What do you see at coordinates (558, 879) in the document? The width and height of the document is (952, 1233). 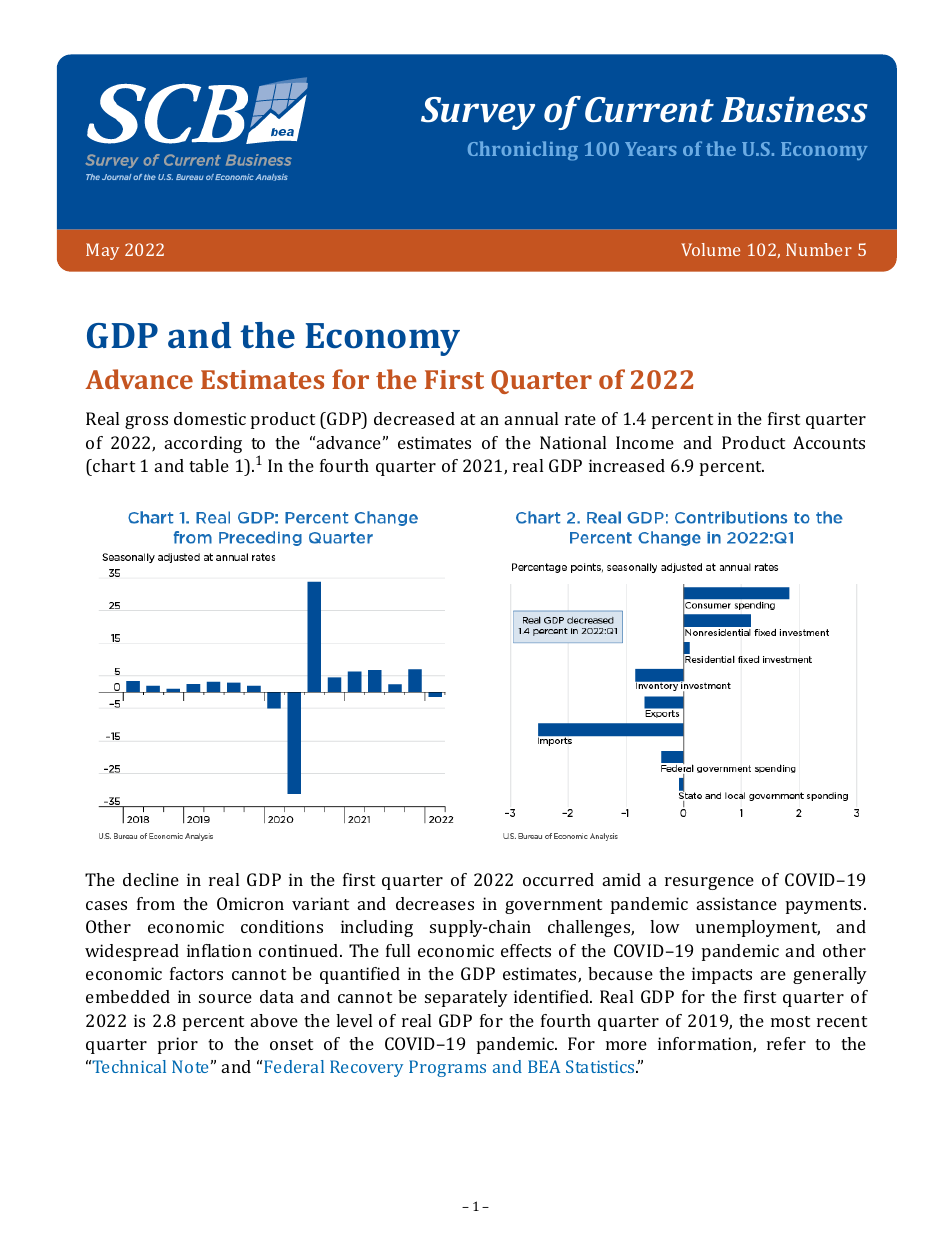 I see `occurred` at bounding box center [558, 879].
